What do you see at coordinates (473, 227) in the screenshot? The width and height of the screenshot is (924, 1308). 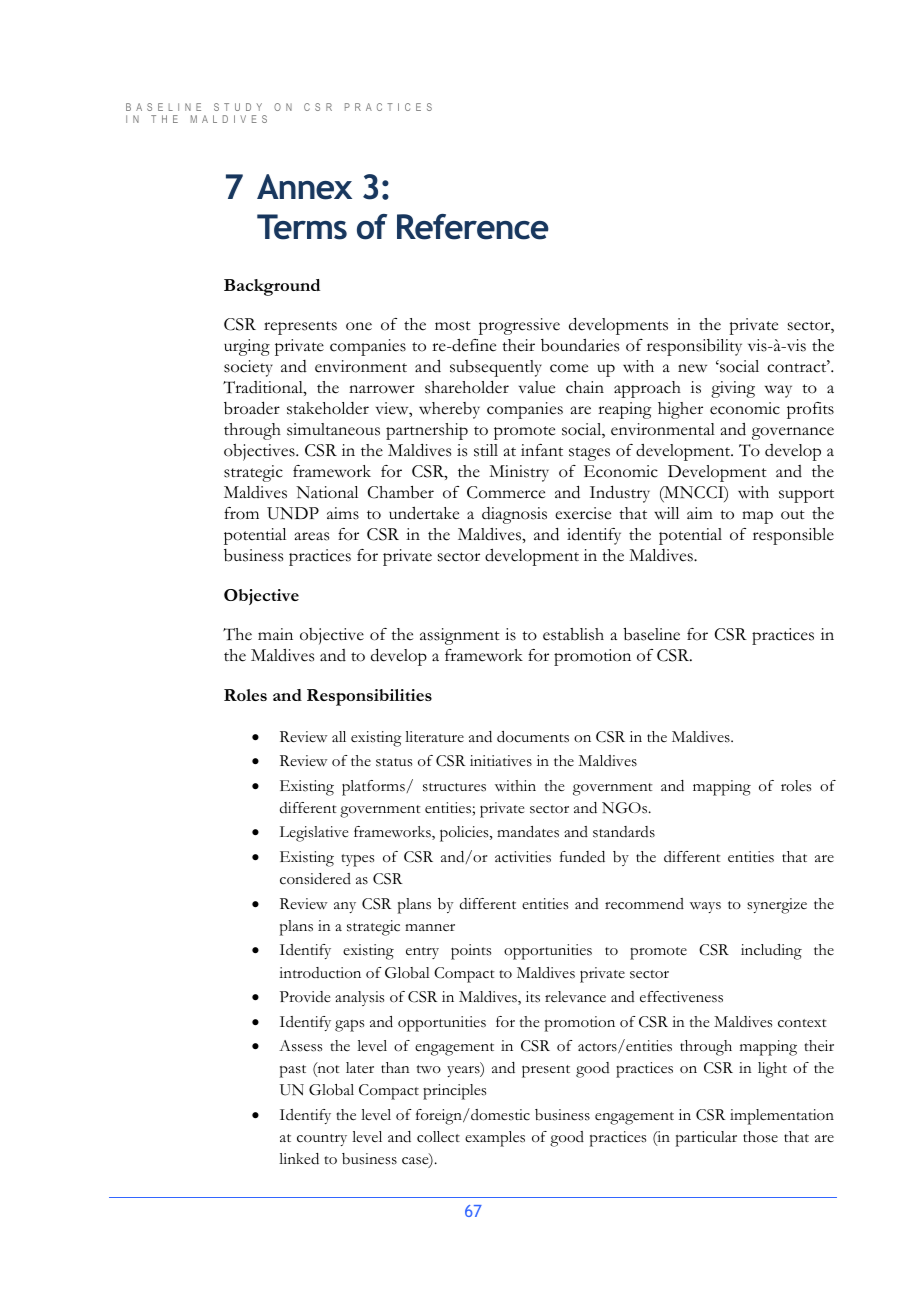 I see `Reference` at bounding box center [473, 227].
